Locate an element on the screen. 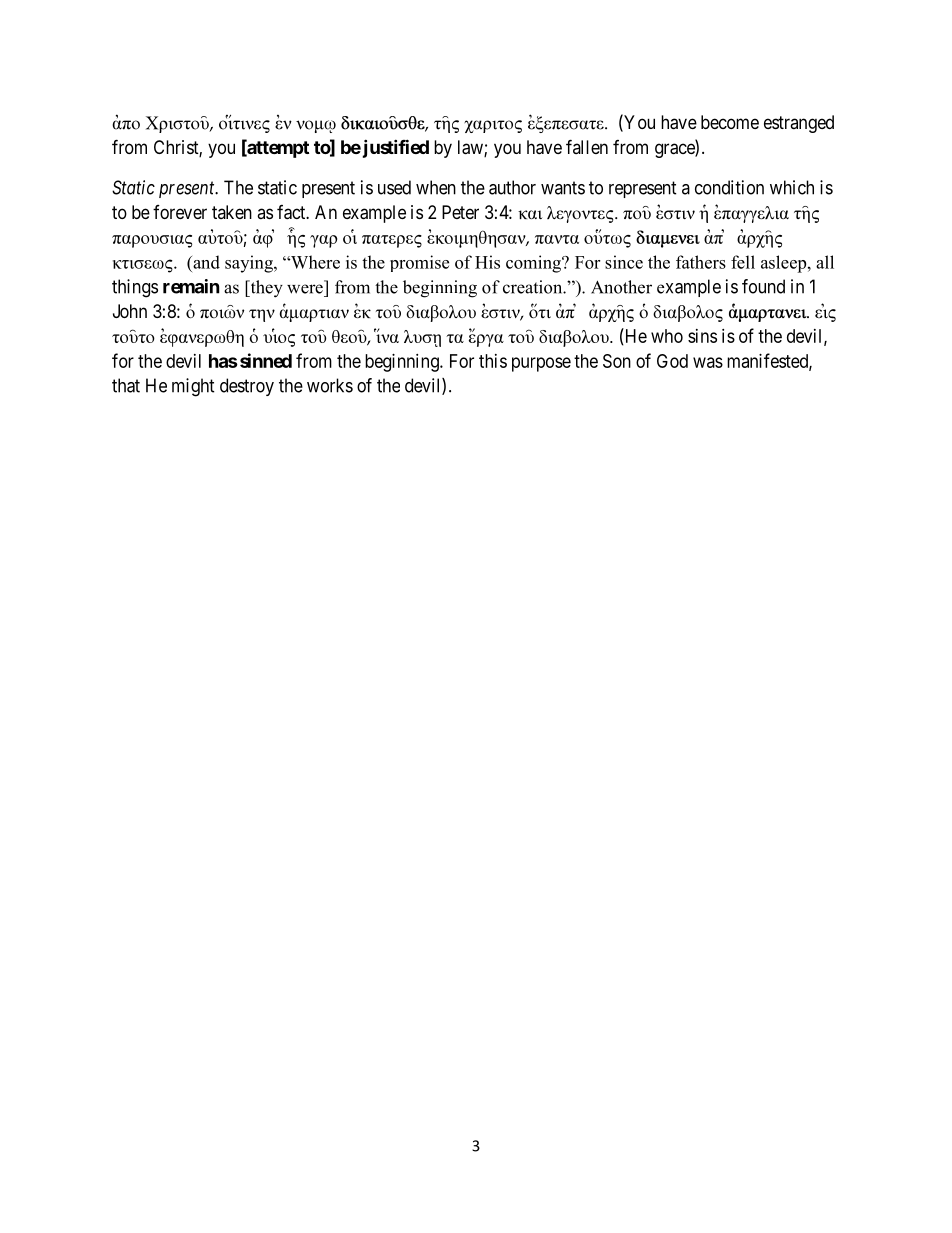 The height and width of the screenshot is (1233, 952). promise is located at coordinates (419, 263).
